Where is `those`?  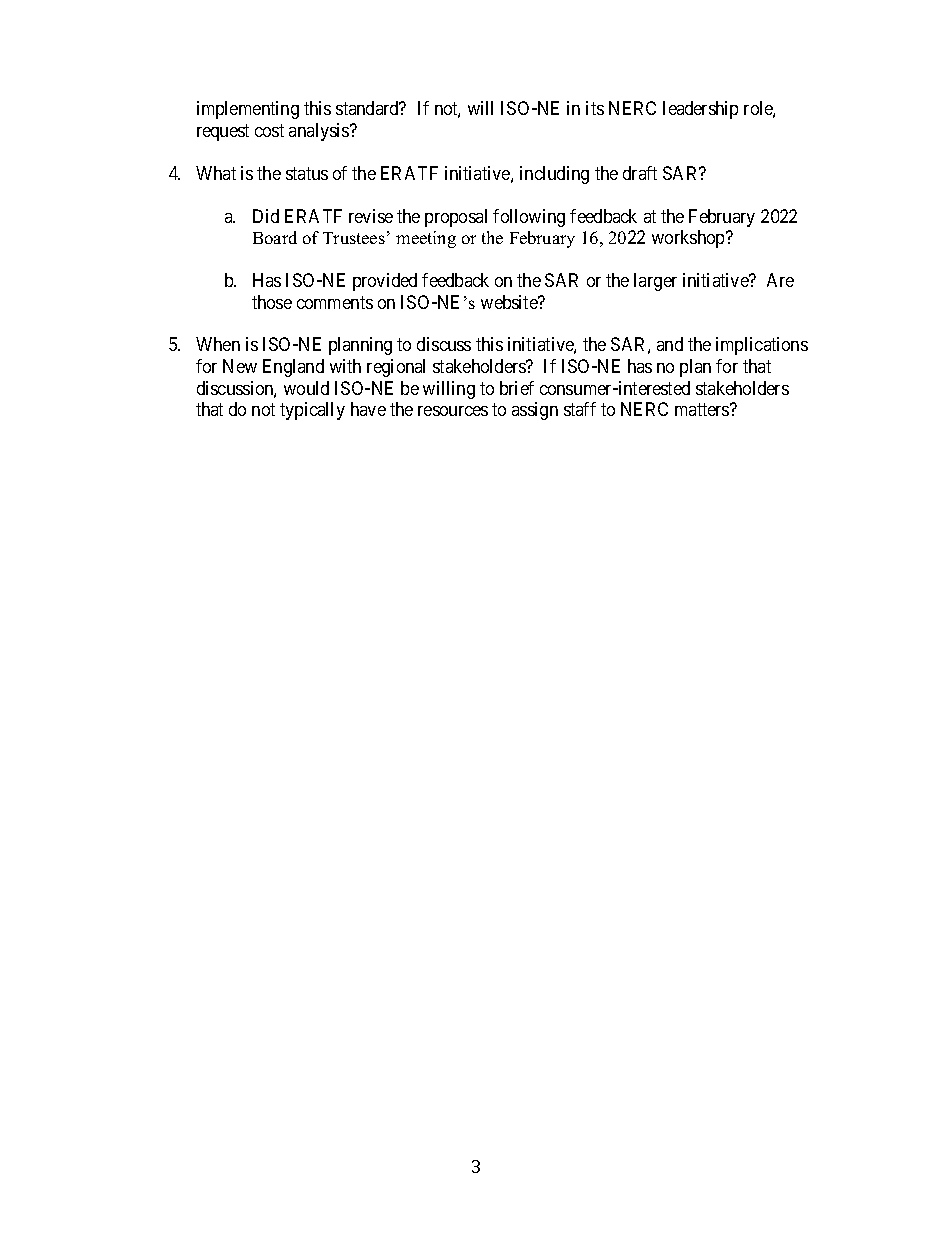 those is located at coordinates (272, 302).
